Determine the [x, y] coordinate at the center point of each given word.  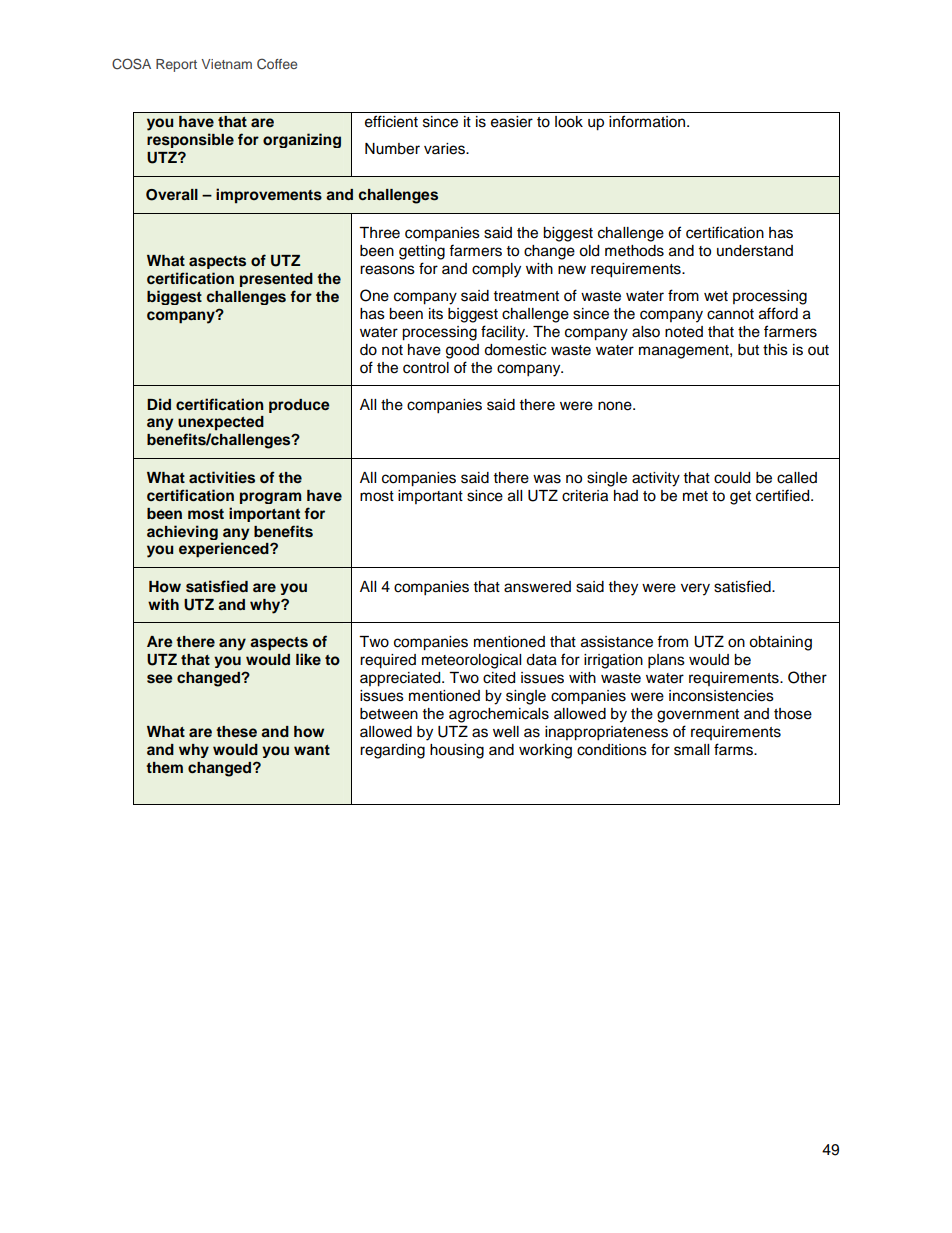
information [647, 121]
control [426, 368]
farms [734, 749]
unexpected [221, 423]
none [616, 406]
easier [512, 122]
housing [457, 751]
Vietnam [226, 64]
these [236, 732]
